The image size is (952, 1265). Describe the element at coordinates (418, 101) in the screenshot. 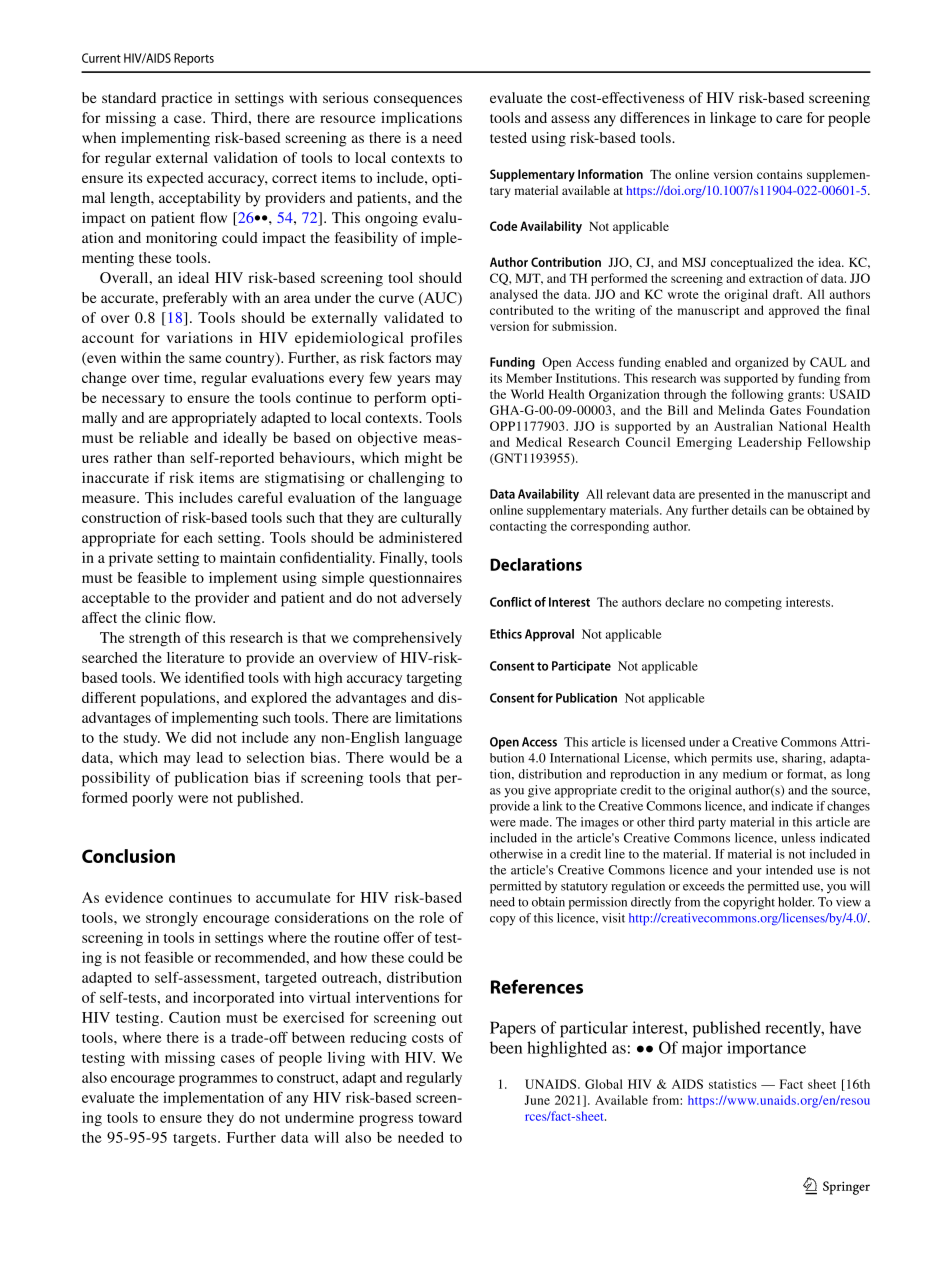

I see `consequences` at that location.
